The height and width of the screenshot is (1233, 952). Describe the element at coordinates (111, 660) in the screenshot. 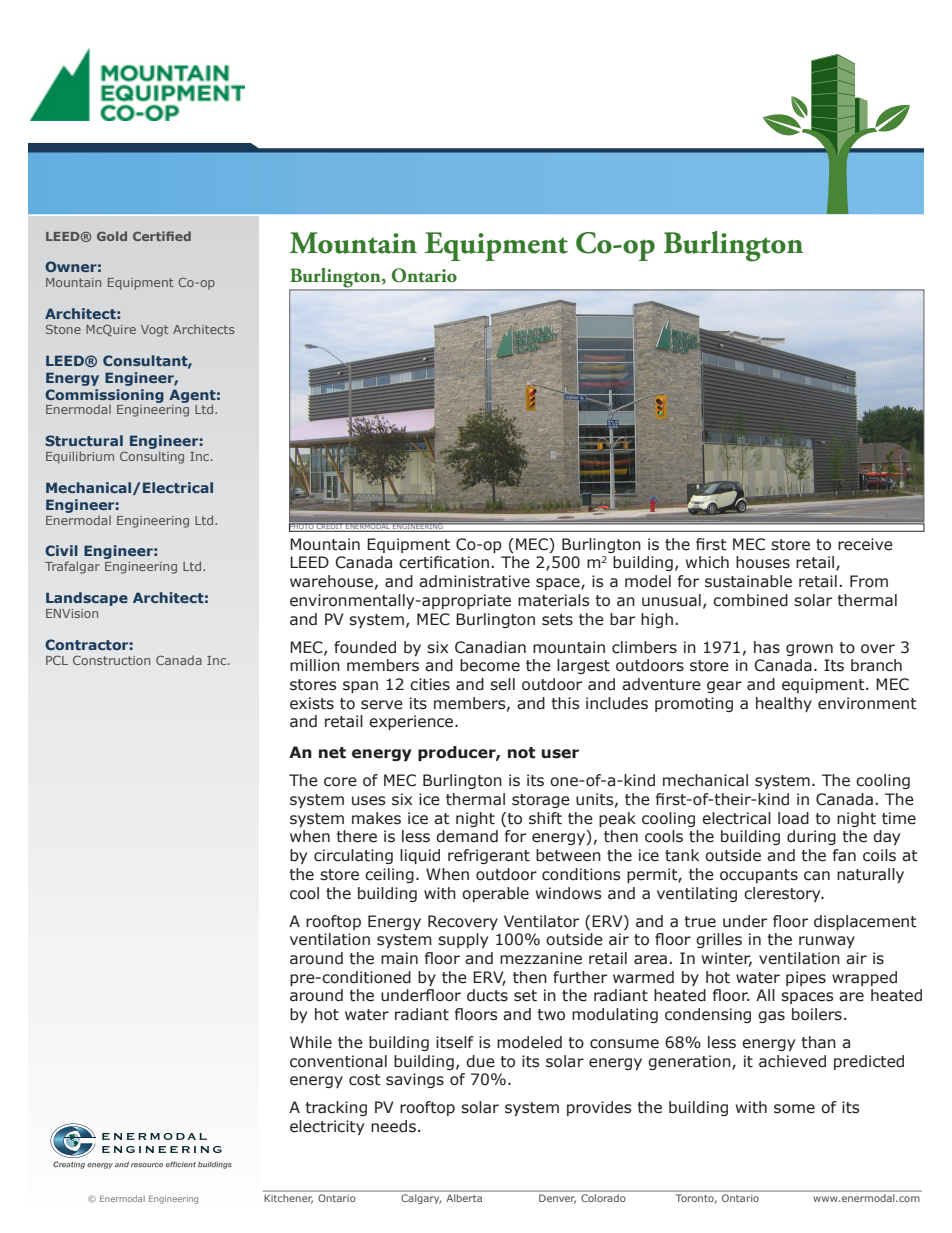

I see `Construction` at that location.
